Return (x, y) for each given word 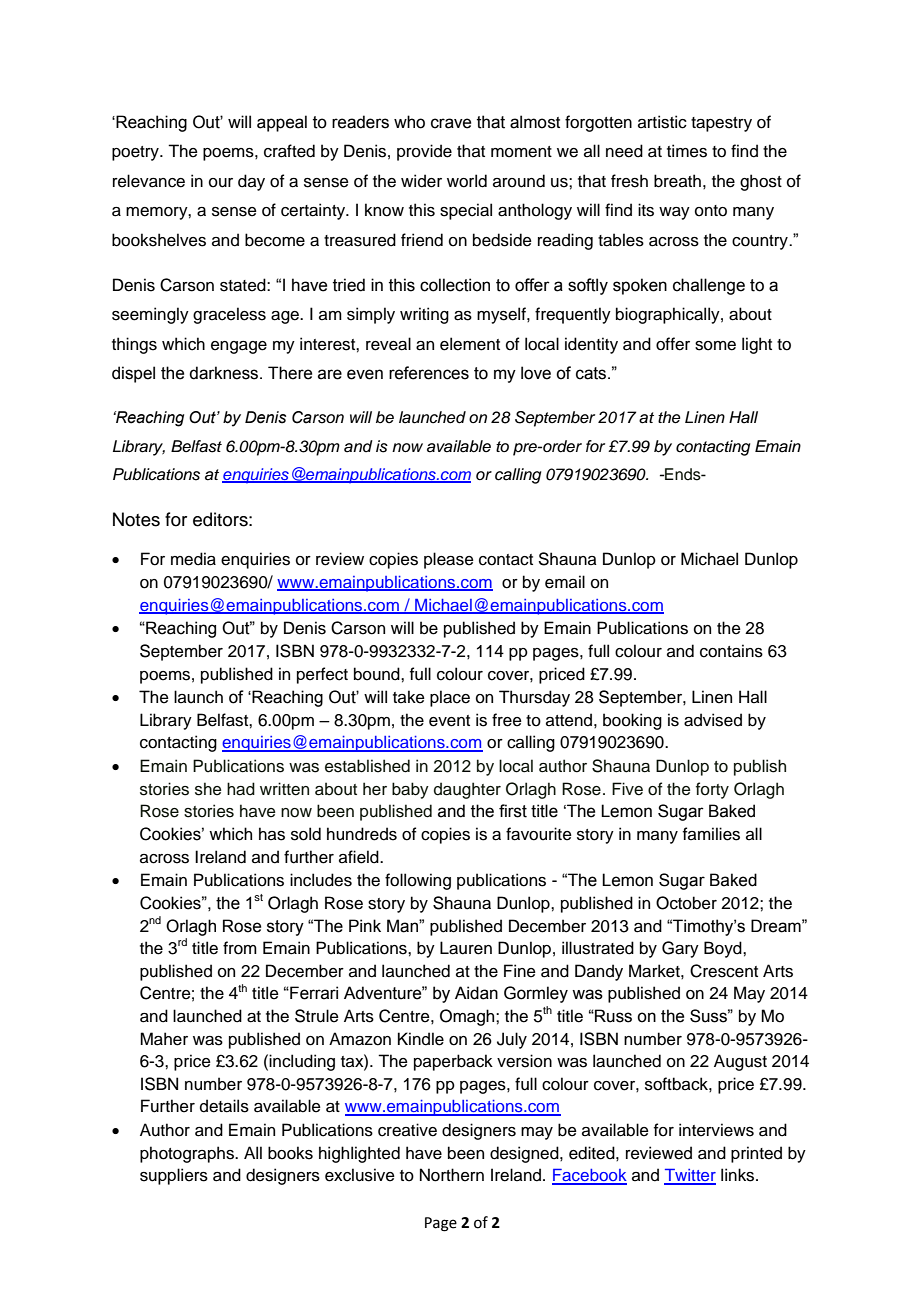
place (450, 698)
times (687, 151)
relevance (149, 181)
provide (424, 152)
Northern (452, 1175)
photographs (188, 1154)
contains (731, 651)
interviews (716, 1130)
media (193, 559)
